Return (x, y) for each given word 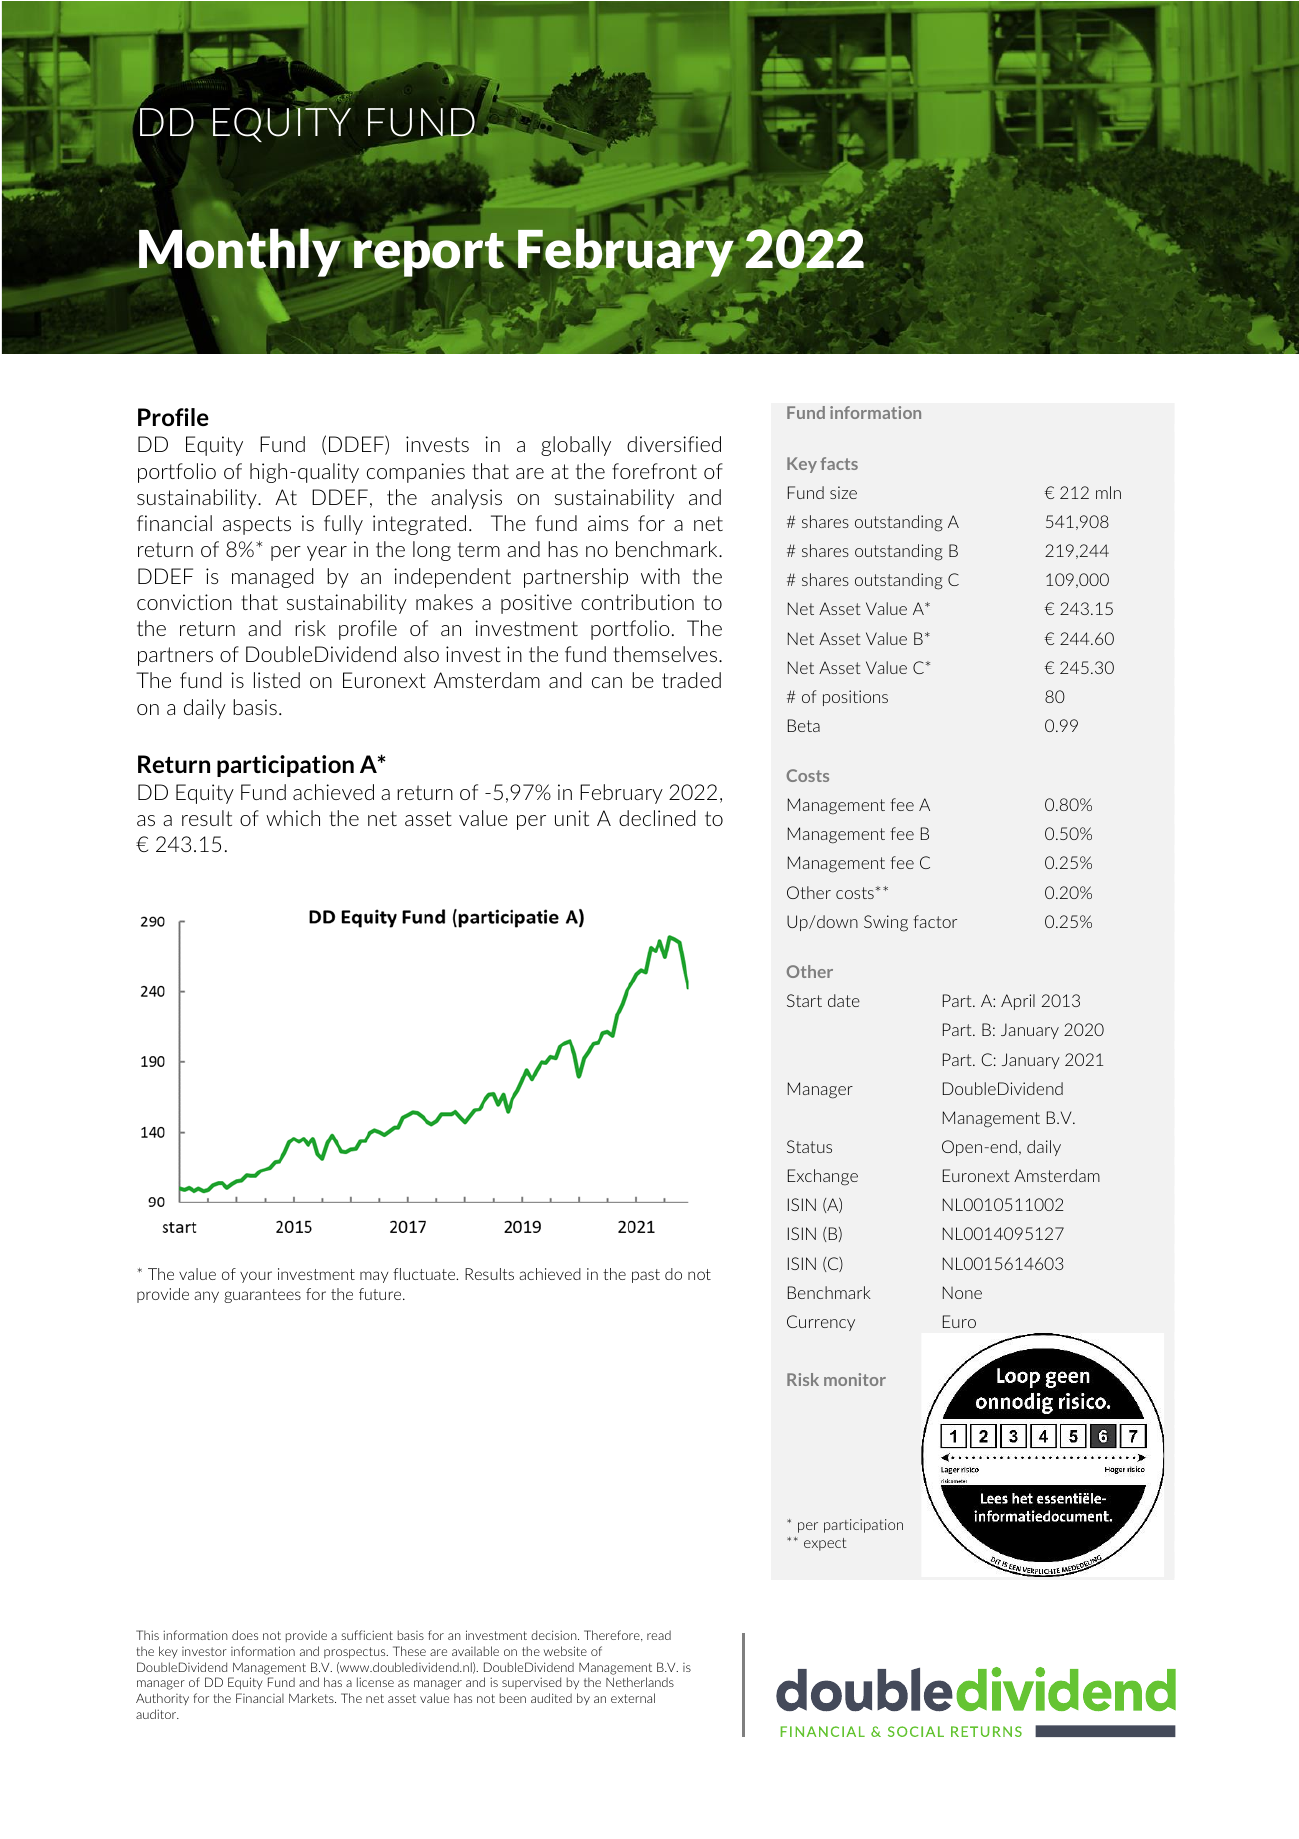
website (565, 1651)
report (429, 255)
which (293, 818)
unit (572, 818)
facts (839, 463)
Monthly (240, 253)
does (245, 1635)
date (844, 1000)
